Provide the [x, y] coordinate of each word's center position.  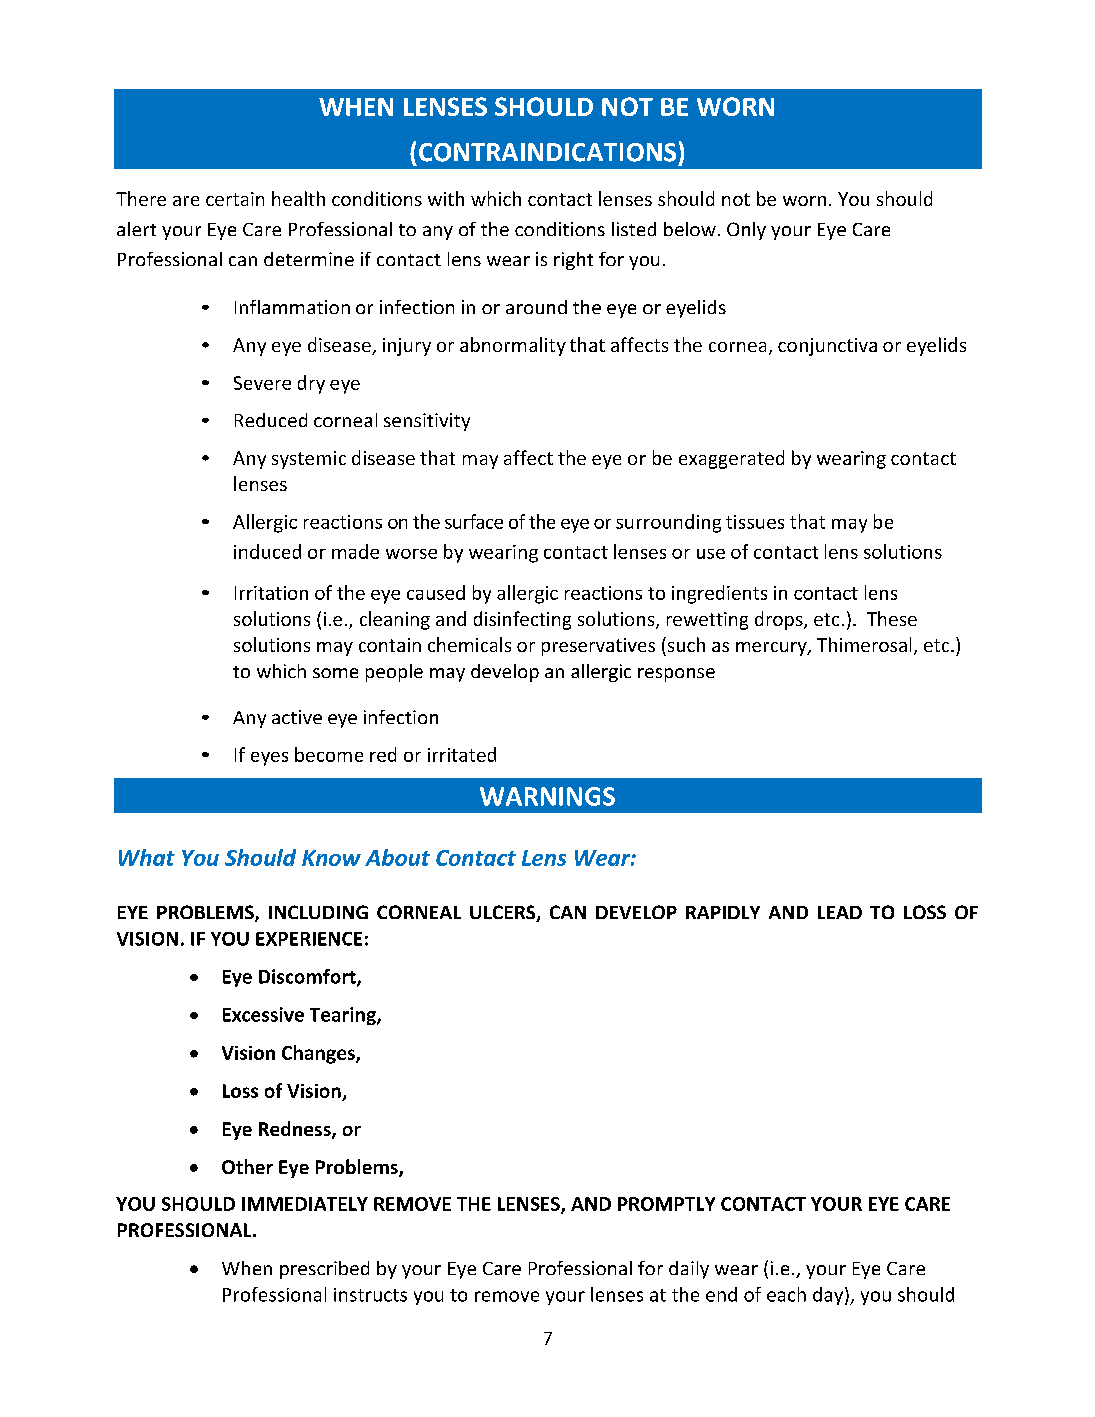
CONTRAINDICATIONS [547, 152]
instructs [370, 1295]
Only [746, 231]
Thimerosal [864, 644]
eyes [269, 759]
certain [235, 199]
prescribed [324, 1270]
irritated [462, 754]
